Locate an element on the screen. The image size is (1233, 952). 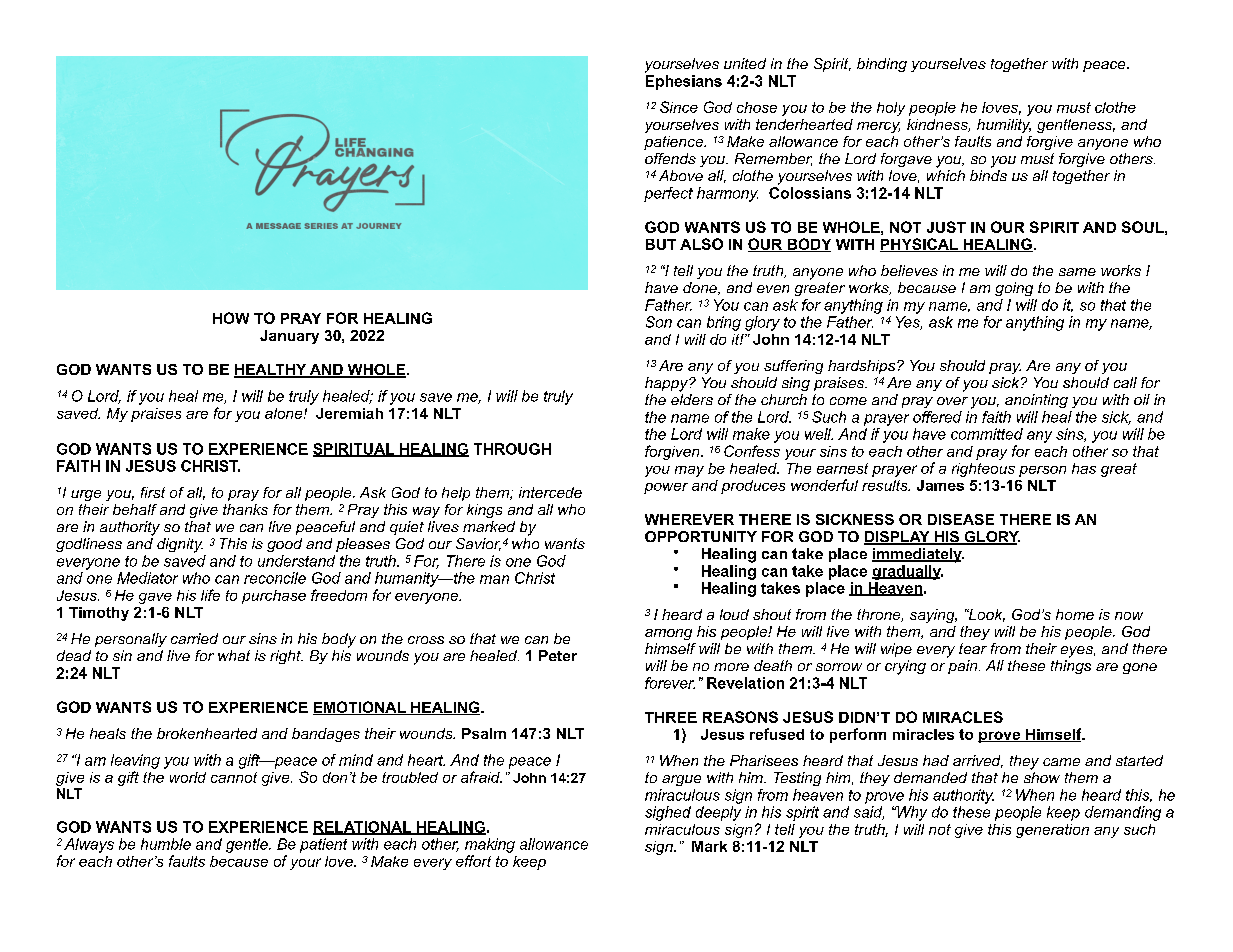
humble is located at coordinates (166, 844).
